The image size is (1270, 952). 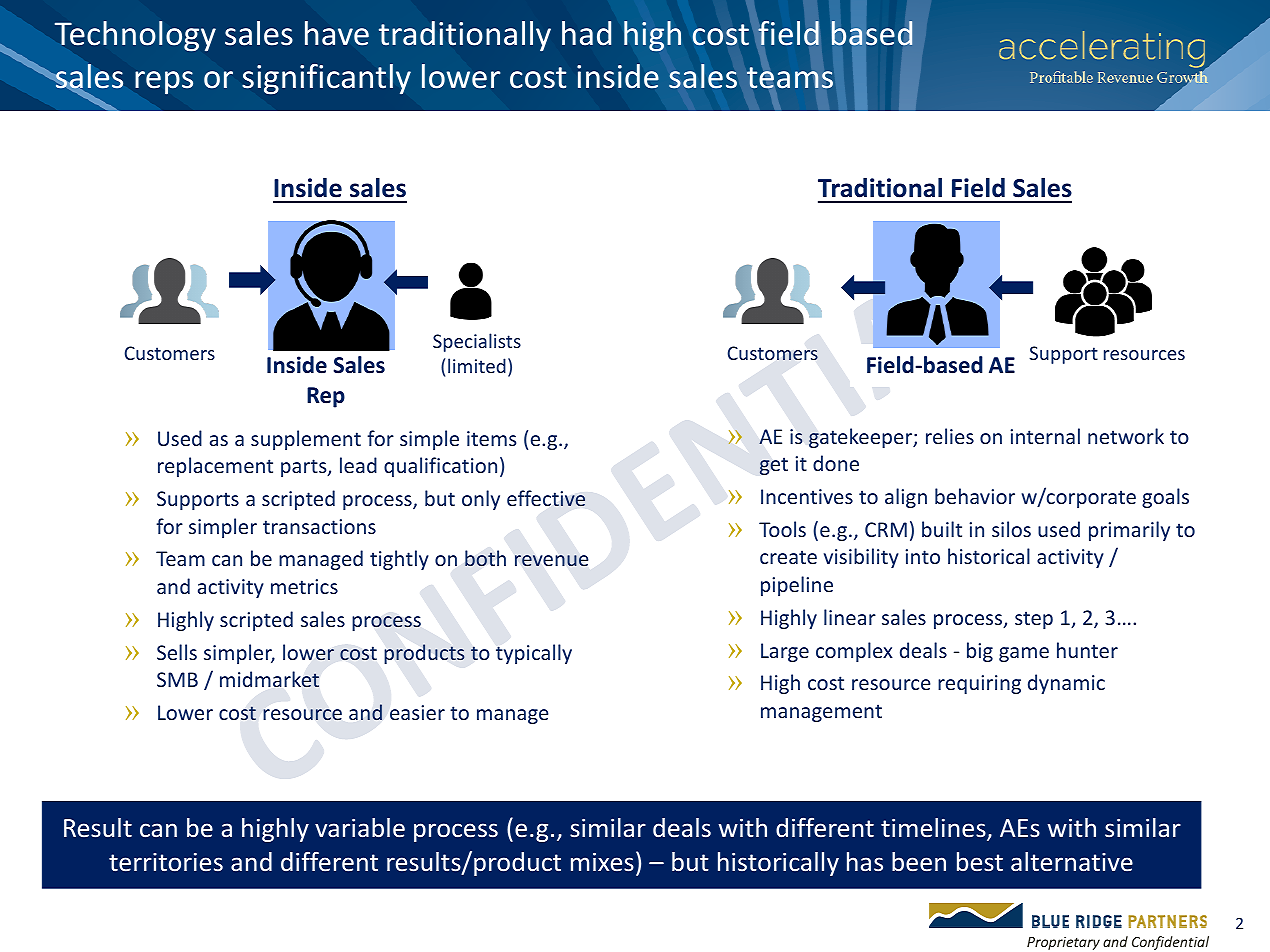 I want to click on significantly, so click(x=326, y=79).
